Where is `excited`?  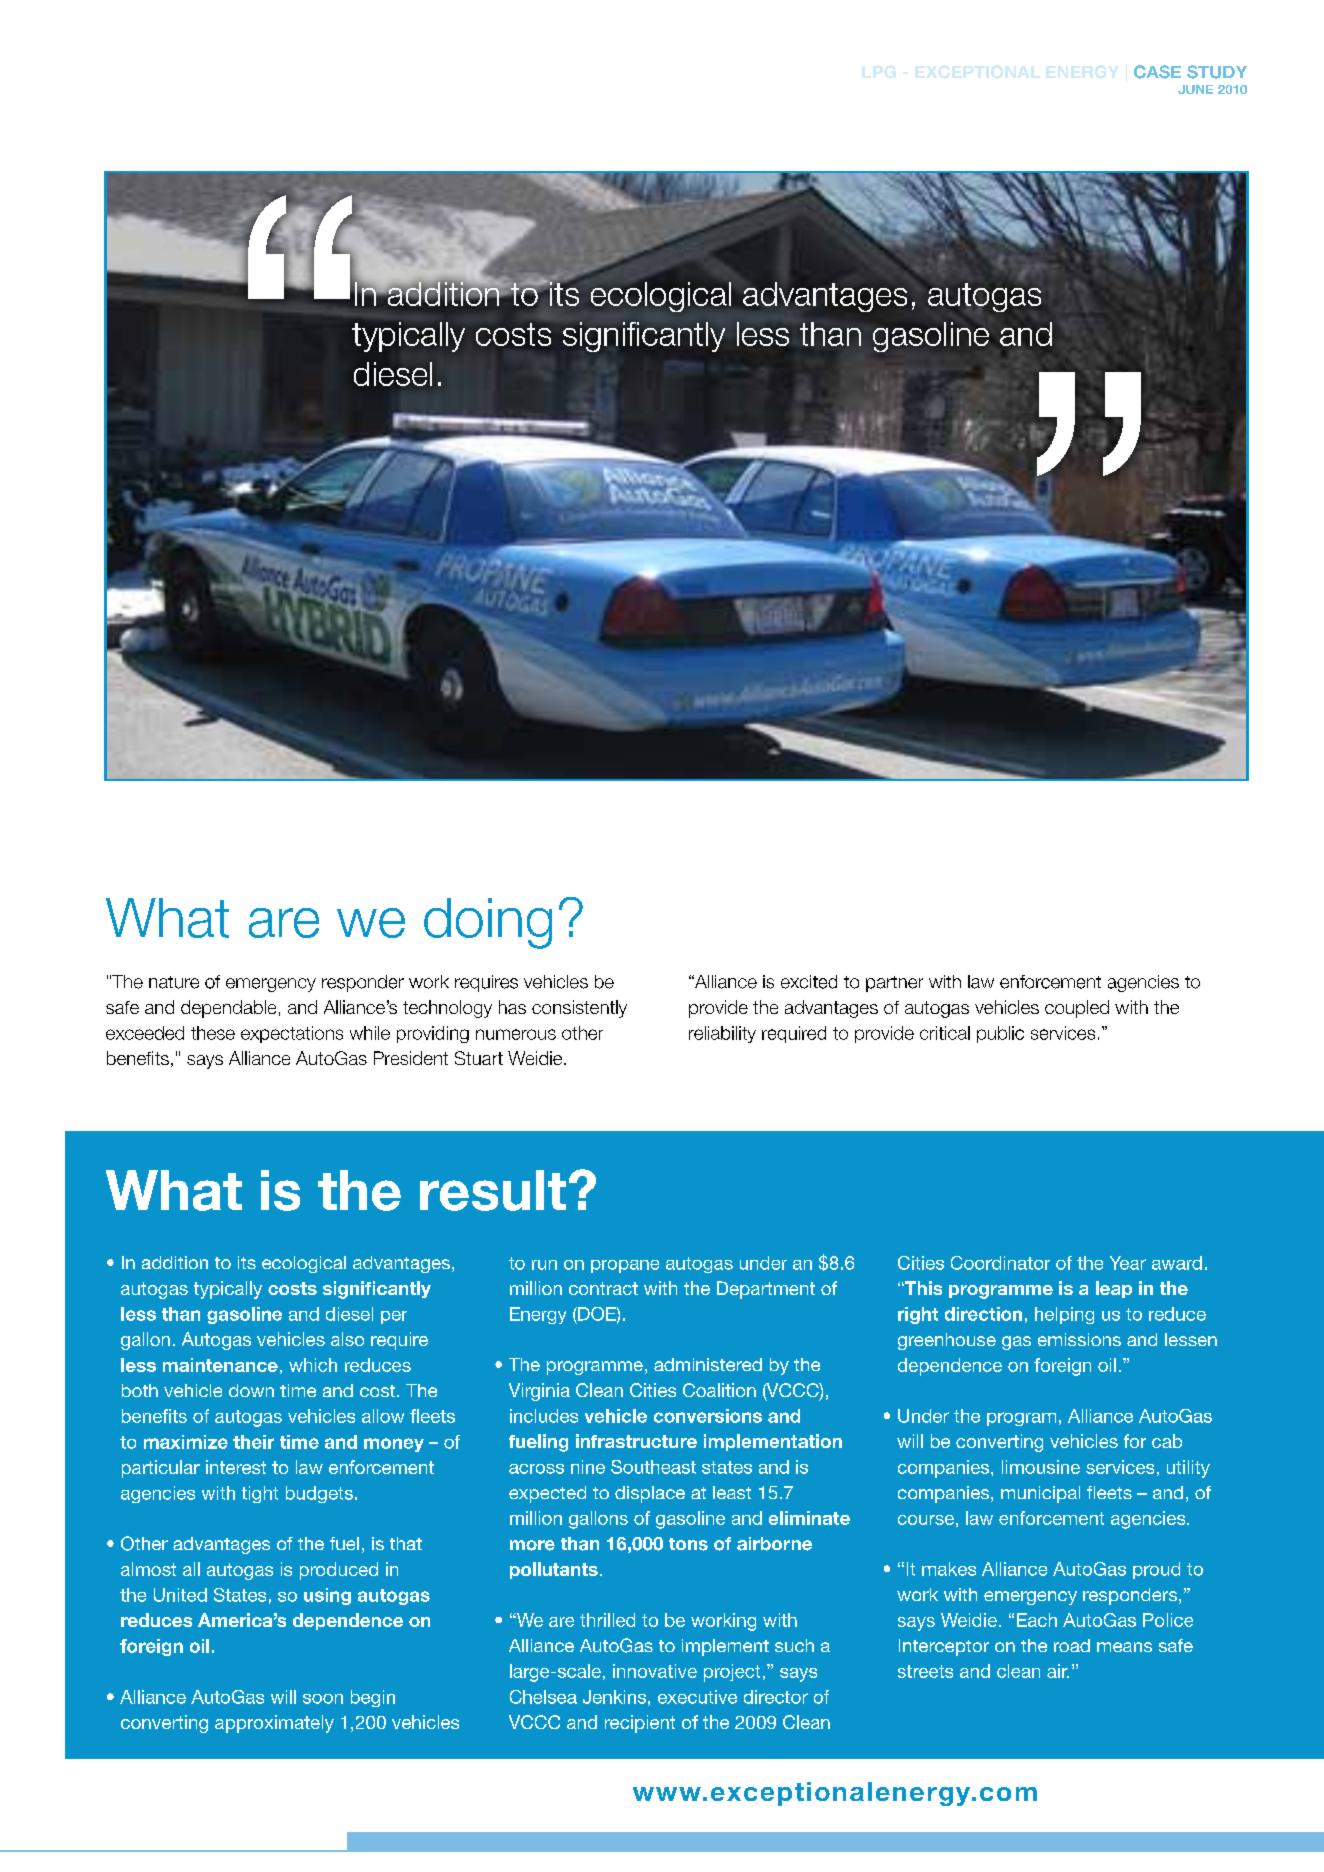 excited is located at coordinates (809, 982).
